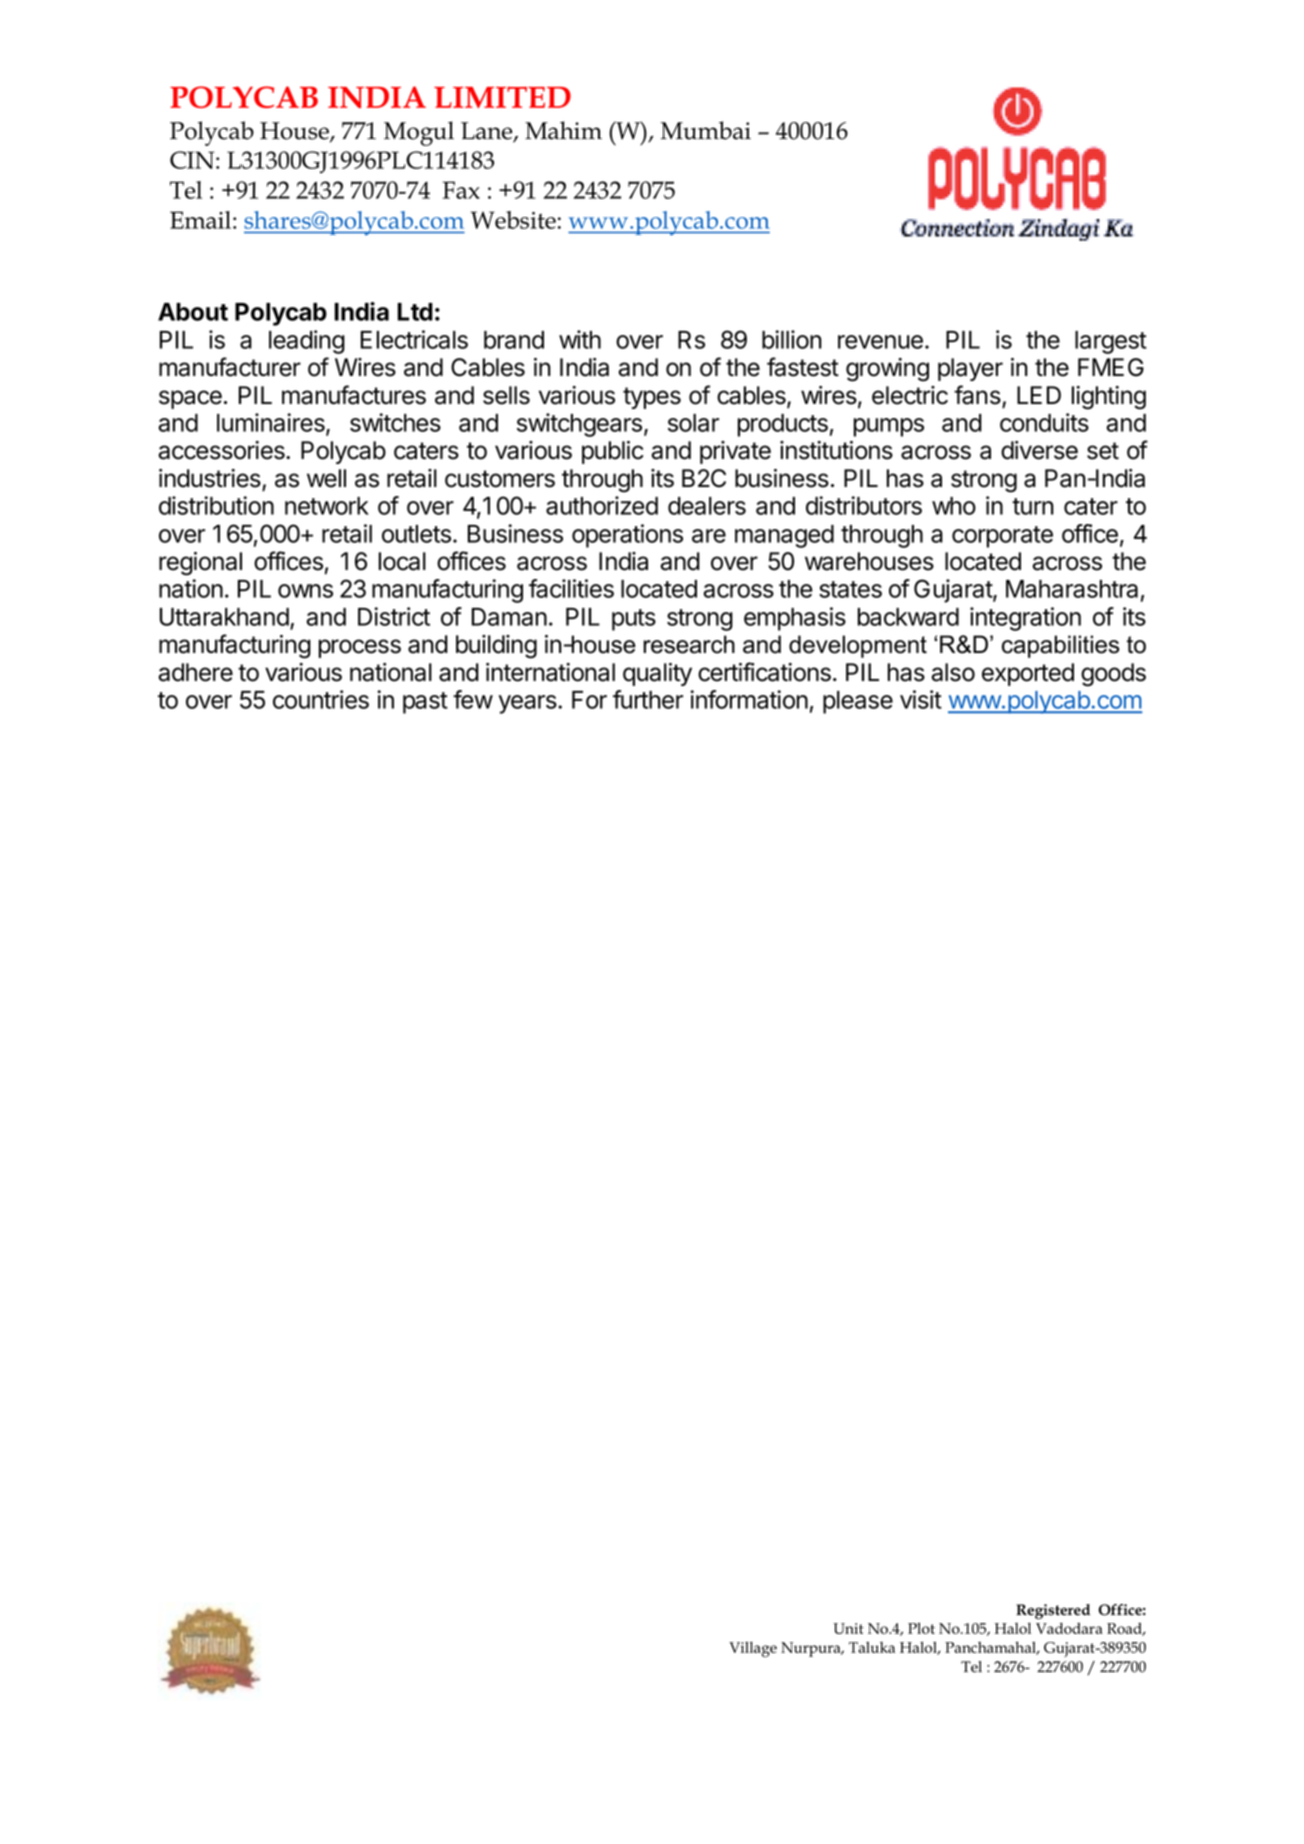 Image resolution: width=1304 pixels, height=1844 pixels. What do you see at coordinates (753, 1649) in the image?
I see `Village` at bounding box center [753, 1649].
